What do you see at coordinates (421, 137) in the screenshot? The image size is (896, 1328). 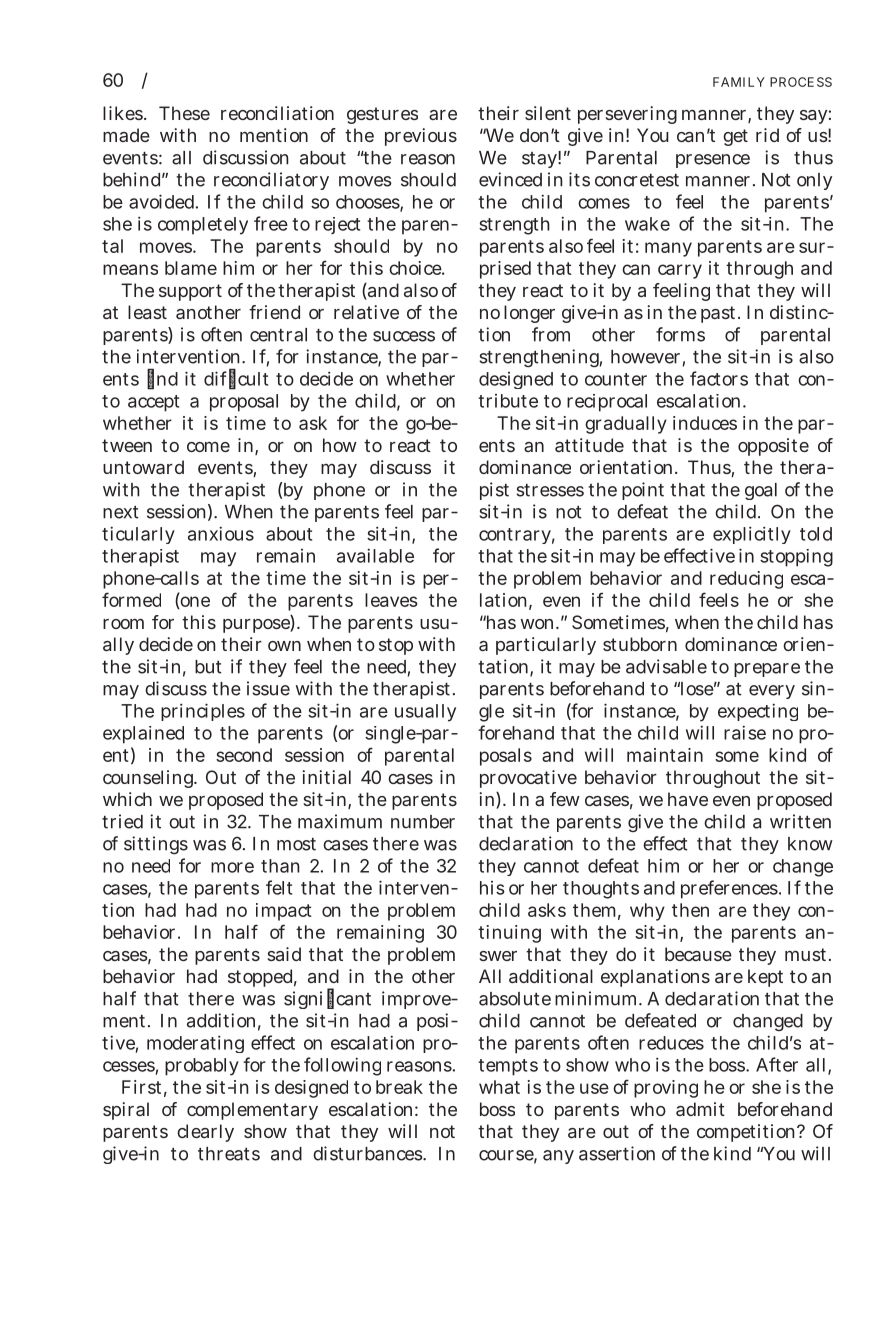 I see `previous` at bounding box center [421, 137].
